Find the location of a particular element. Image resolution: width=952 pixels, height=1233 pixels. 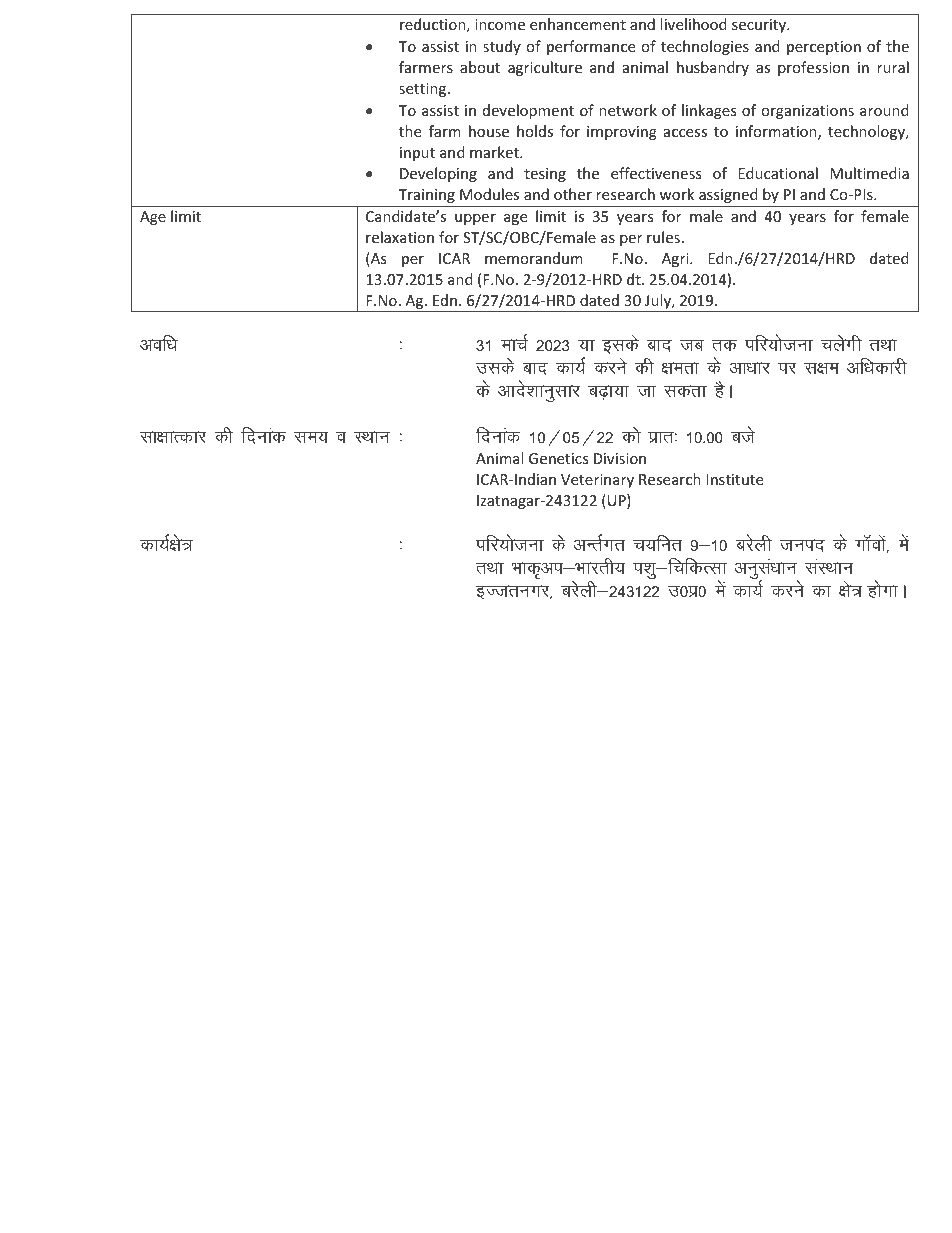

study is located at coordinates (502, 47).
